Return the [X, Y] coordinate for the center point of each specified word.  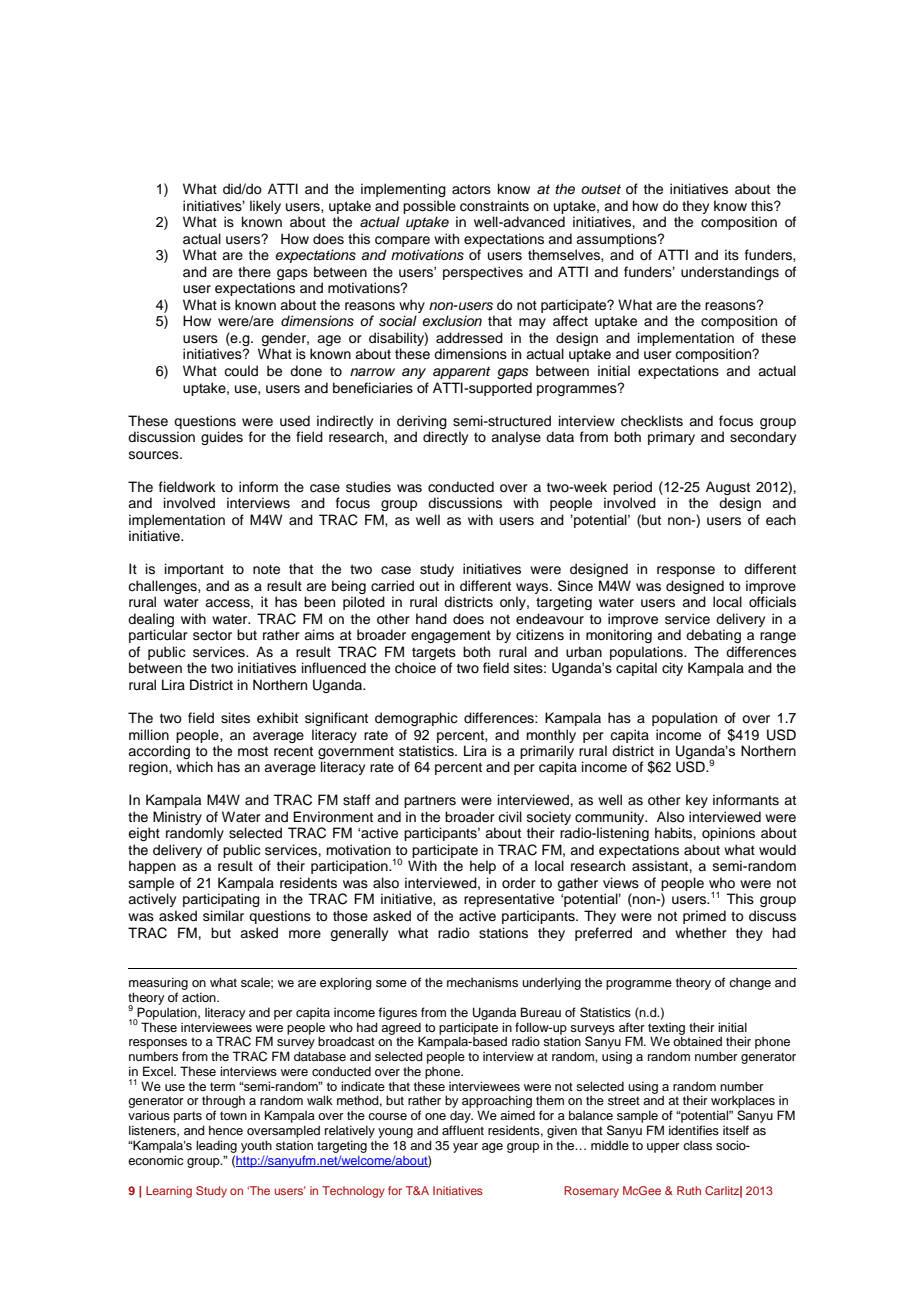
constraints [494, 206]
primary [671, 438]
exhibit [277, 718]
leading [216, 1146]
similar [223, 916]
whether [701, 933]
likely [265, 207]
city [672, 669]
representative [509, 900]
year [465, 1148]
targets [434, 655]
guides [222, 438]
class [697, 1145]
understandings [730, 273]
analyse [516, 438]
